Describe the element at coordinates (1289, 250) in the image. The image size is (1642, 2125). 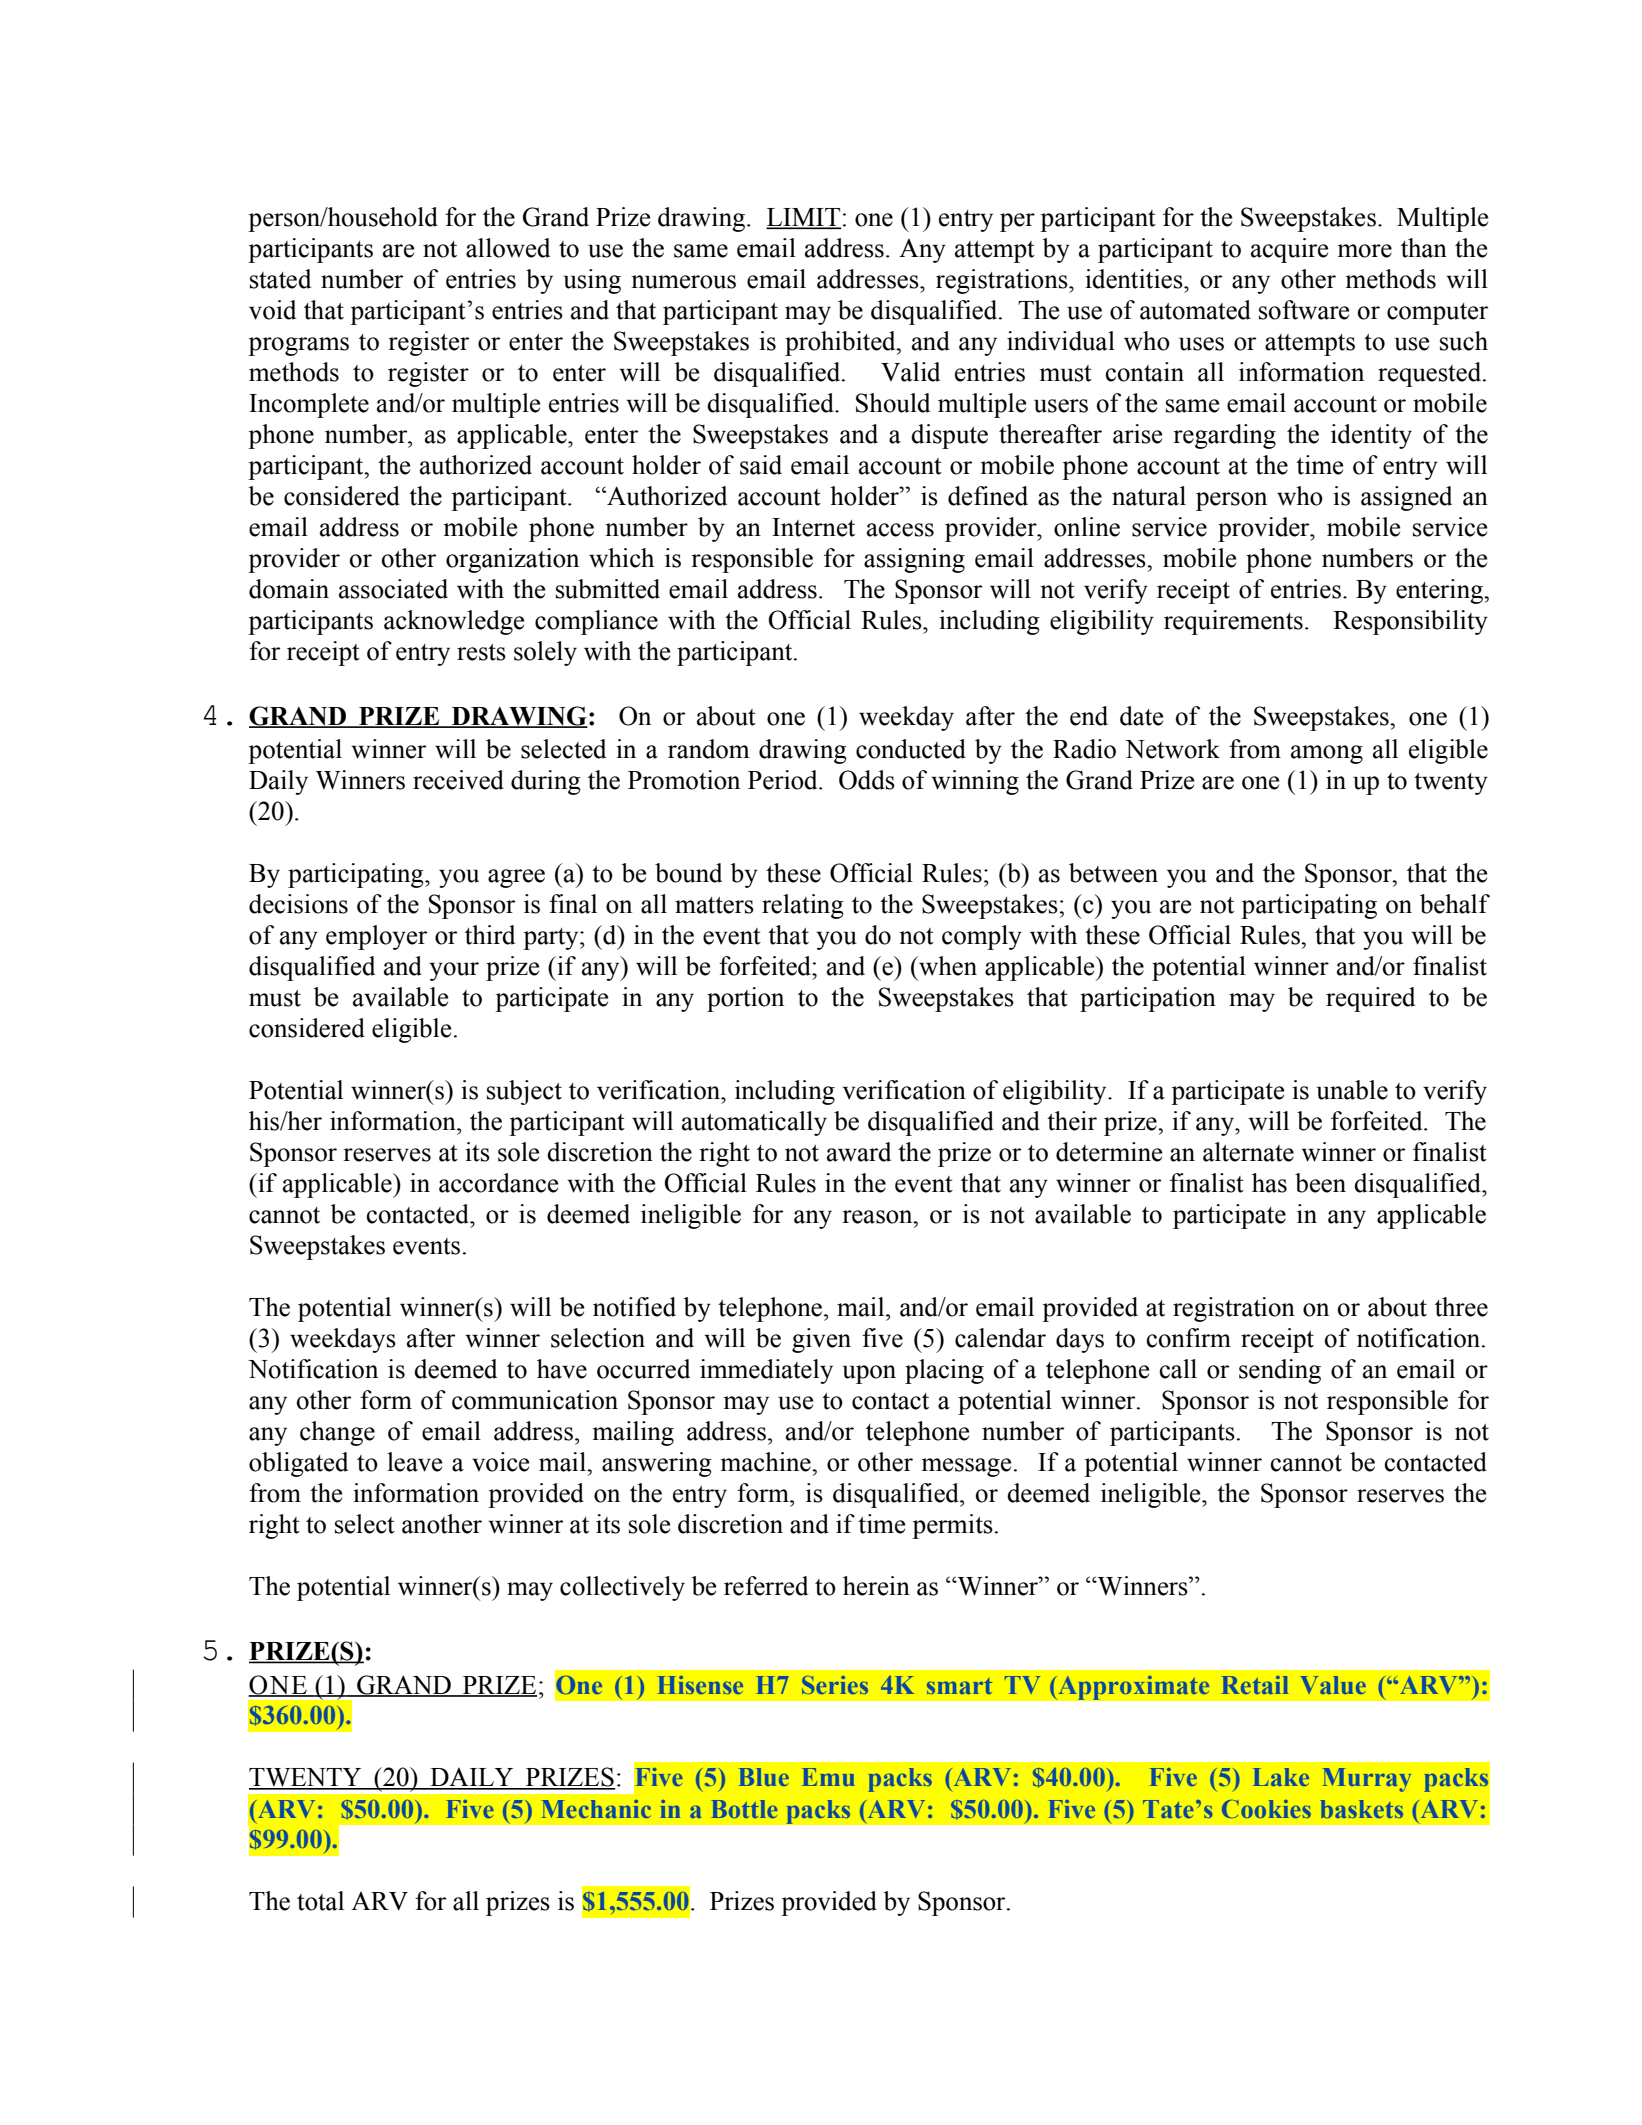
I see `acquire` at that location.
